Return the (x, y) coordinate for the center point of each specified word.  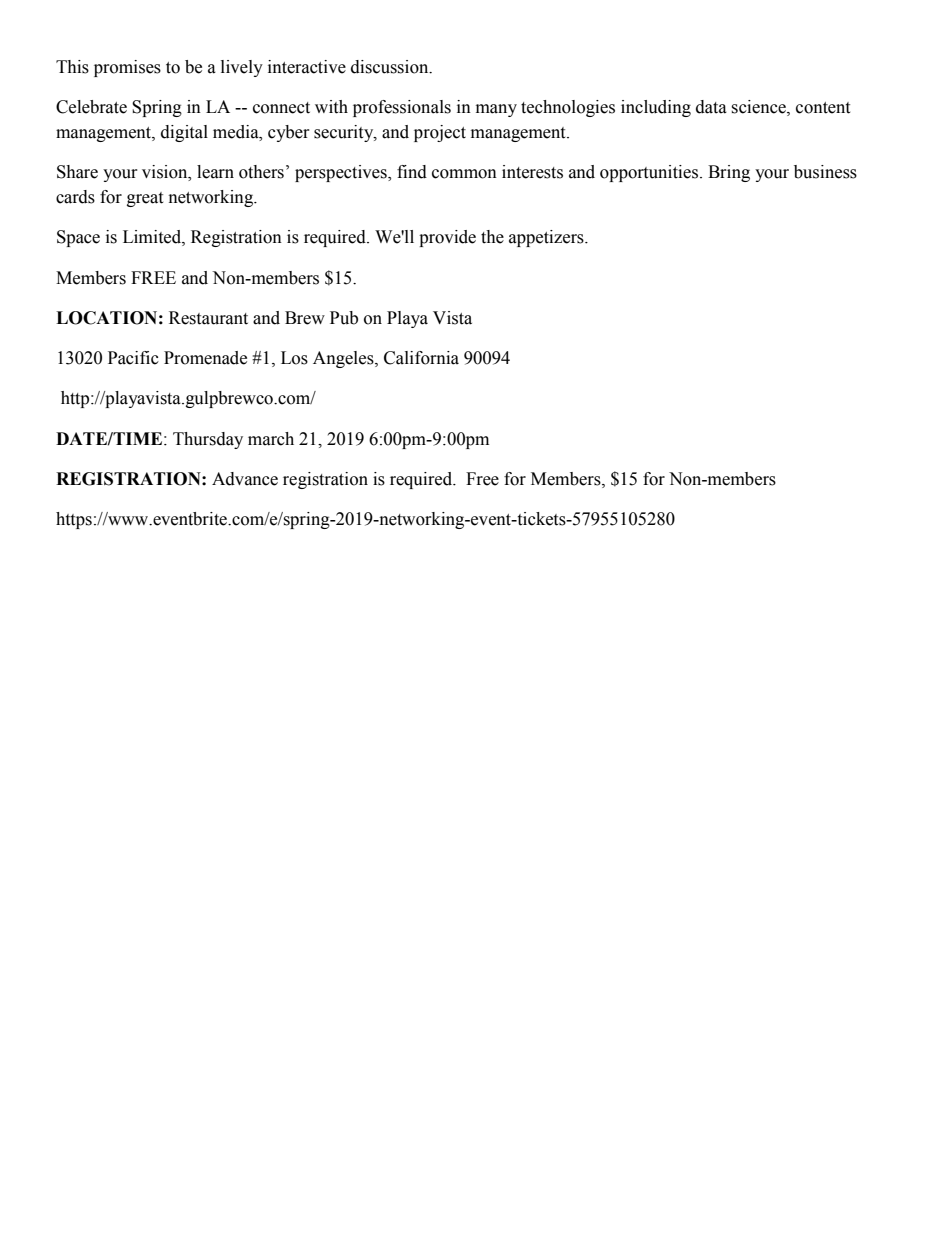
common (464, 174)
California (421, 358)
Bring (729, 173)
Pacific (133, 358)
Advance (245, 479)
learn (215, 172)
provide (447, 238)
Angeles (344, 359)
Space (78, 238)
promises (127, 68)
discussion (391, 67)
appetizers (547, 238)
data (711, 107)
